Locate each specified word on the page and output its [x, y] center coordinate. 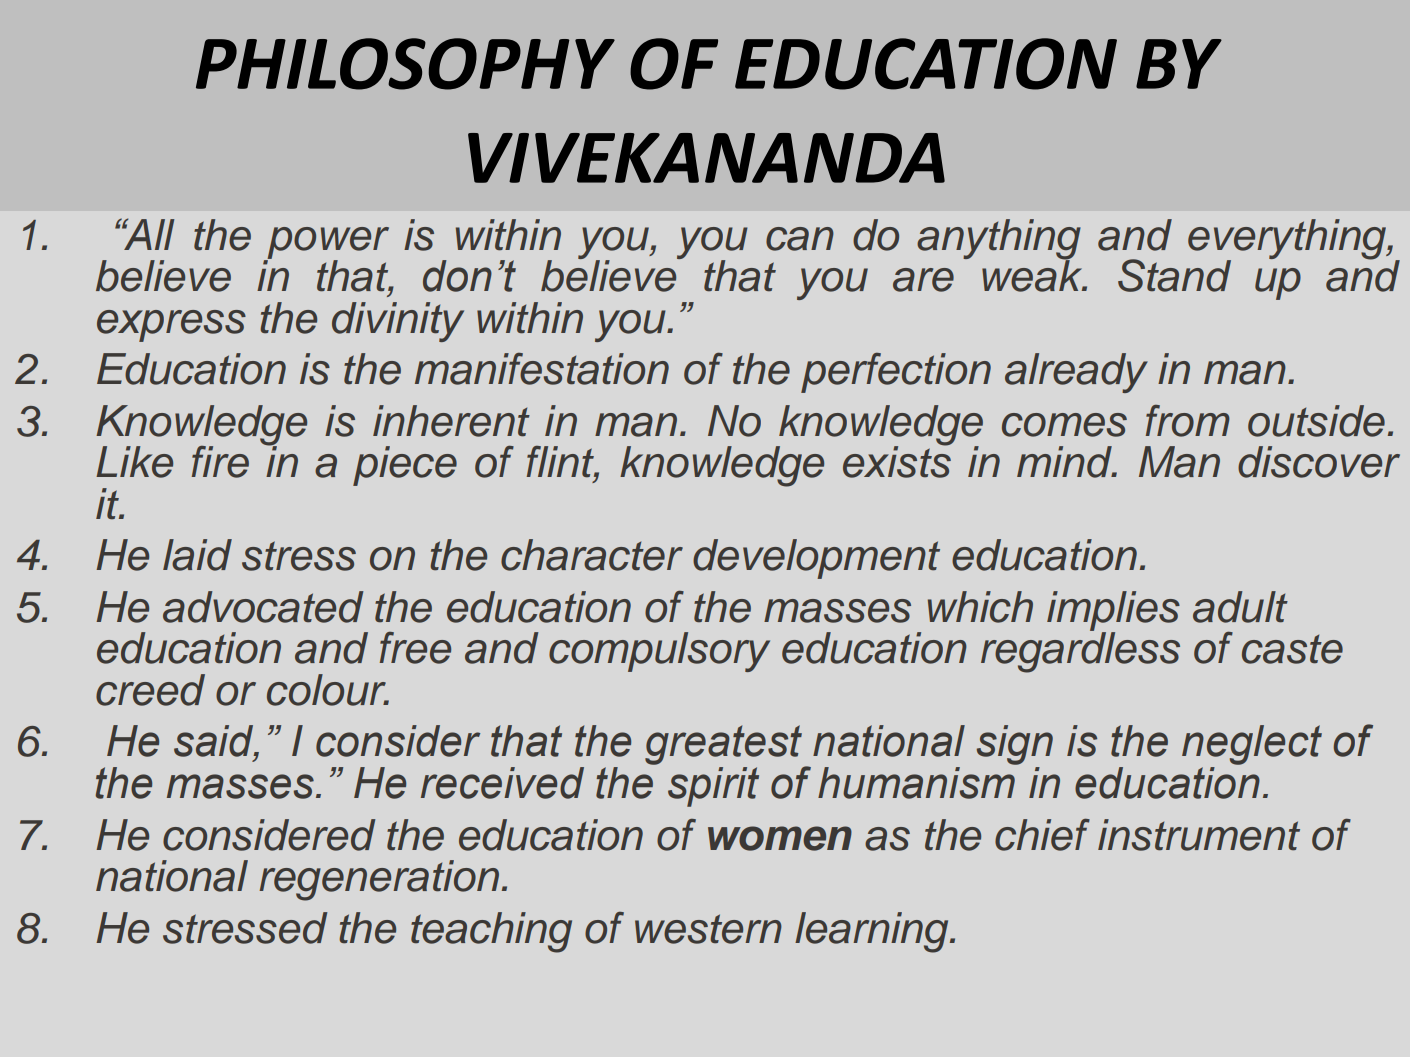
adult [1240, 607]
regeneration [379, 880]
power [327, 244]
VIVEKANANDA [706, 158]
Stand [1174, 275]
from [1188, 421]
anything [999, 240]
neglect [1252, 746]
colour [328, 690]
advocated [263, 607]
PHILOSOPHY [405, 64]
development [816, 559]
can [800, 239]
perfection [896, 373]
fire [220, 462]
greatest [724, 746]
